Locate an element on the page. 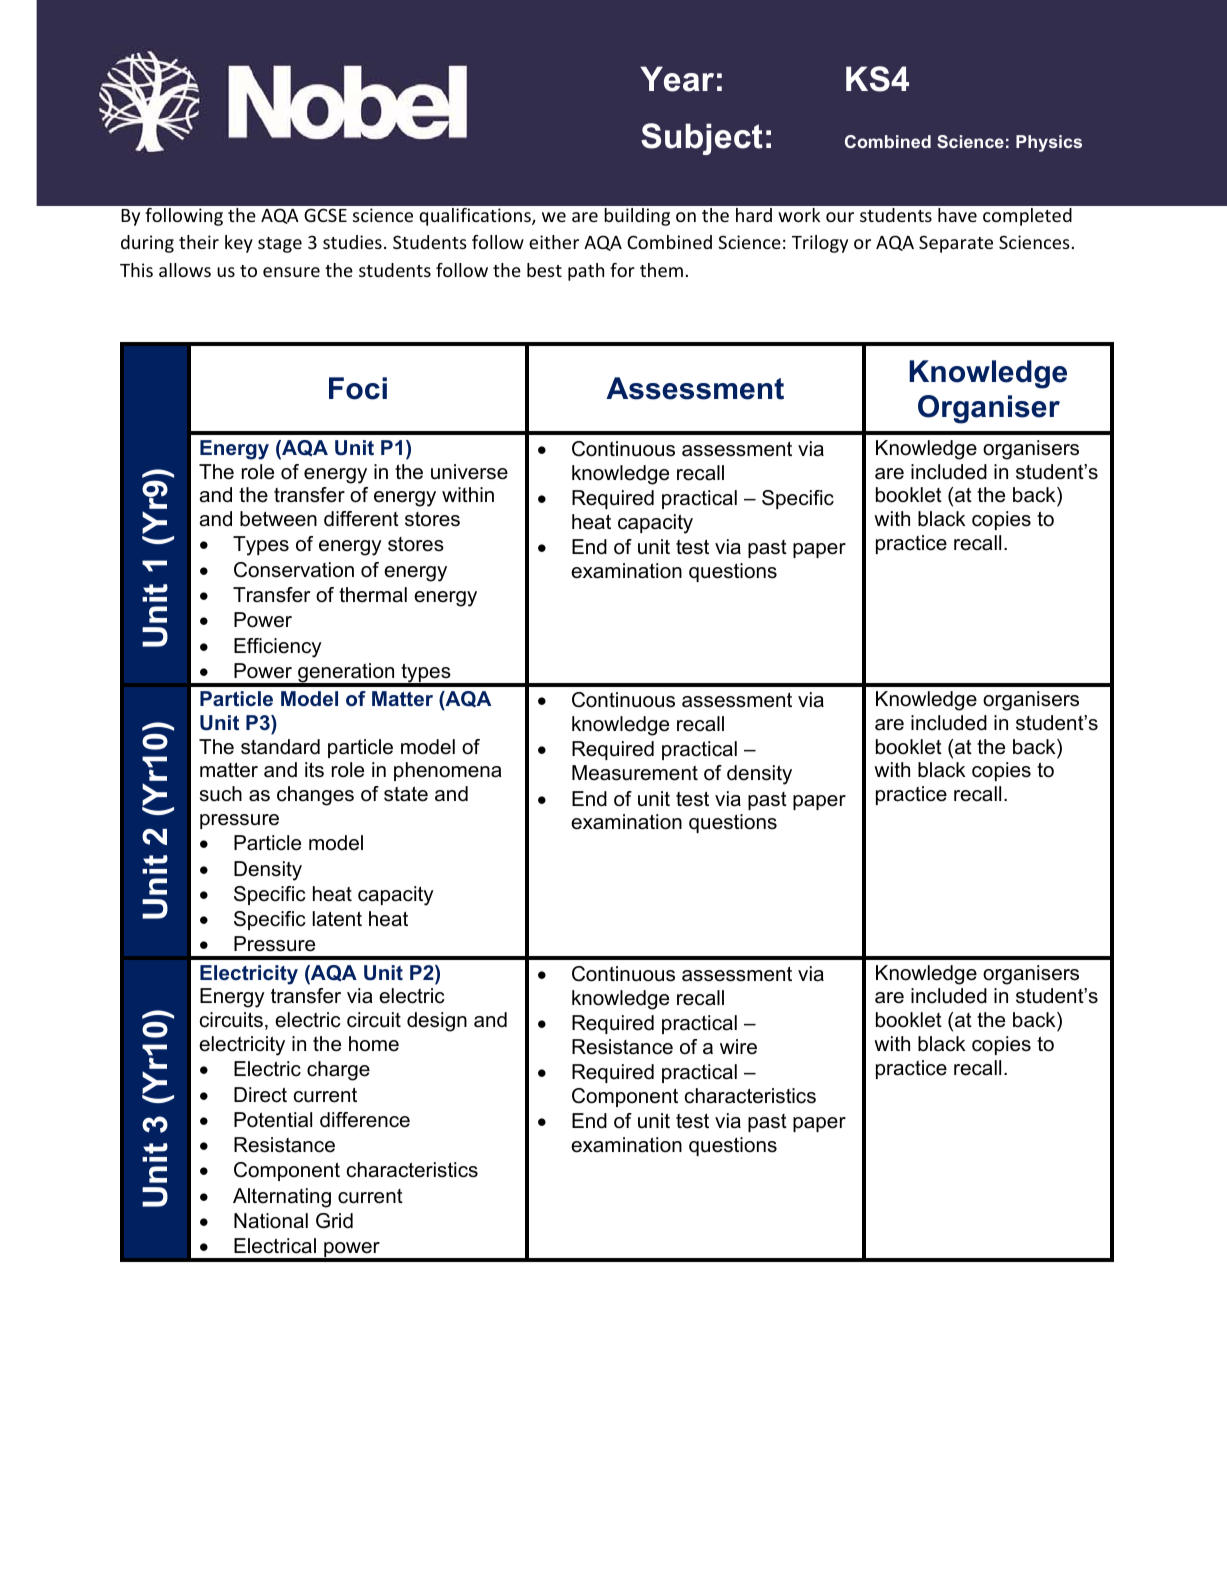 This image has width=1227, height=1588. Physics is located at coordinates (1049, 143).
